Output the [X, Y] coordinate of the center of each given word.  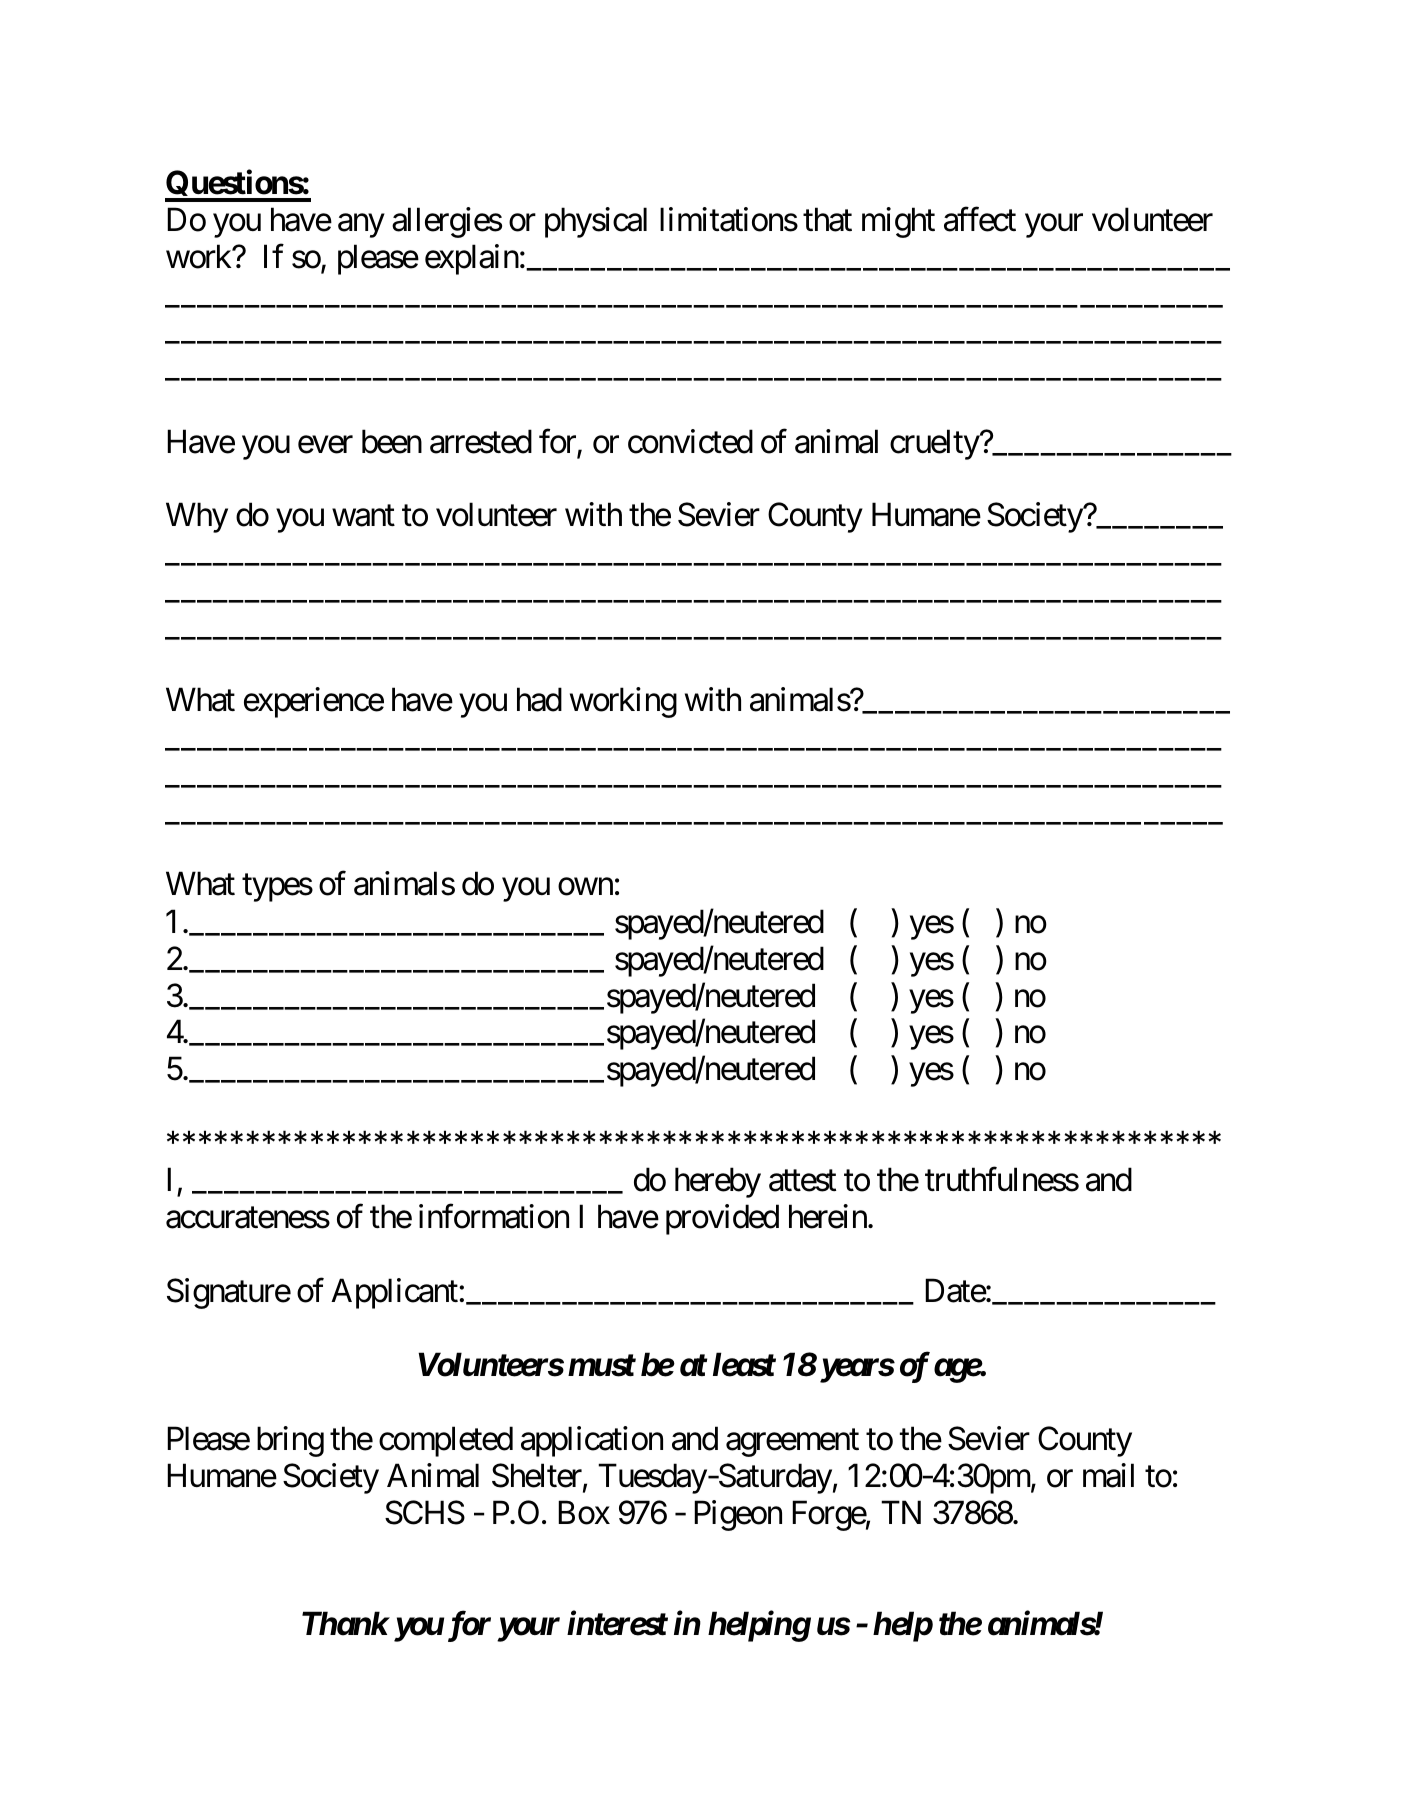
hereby [718, 1182]
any [361, 226]
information [494, 1216]
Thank [345, 1623]
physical [596, 222]
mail [1108, 1475]
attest [802, 1181]
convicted [690, 441]
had [539, 699]
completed [446, 1441]
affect [980, 219]
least [744, 1364]
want [363, 516]
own [585, 887]
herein [829, 1216]
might [898, 222]
